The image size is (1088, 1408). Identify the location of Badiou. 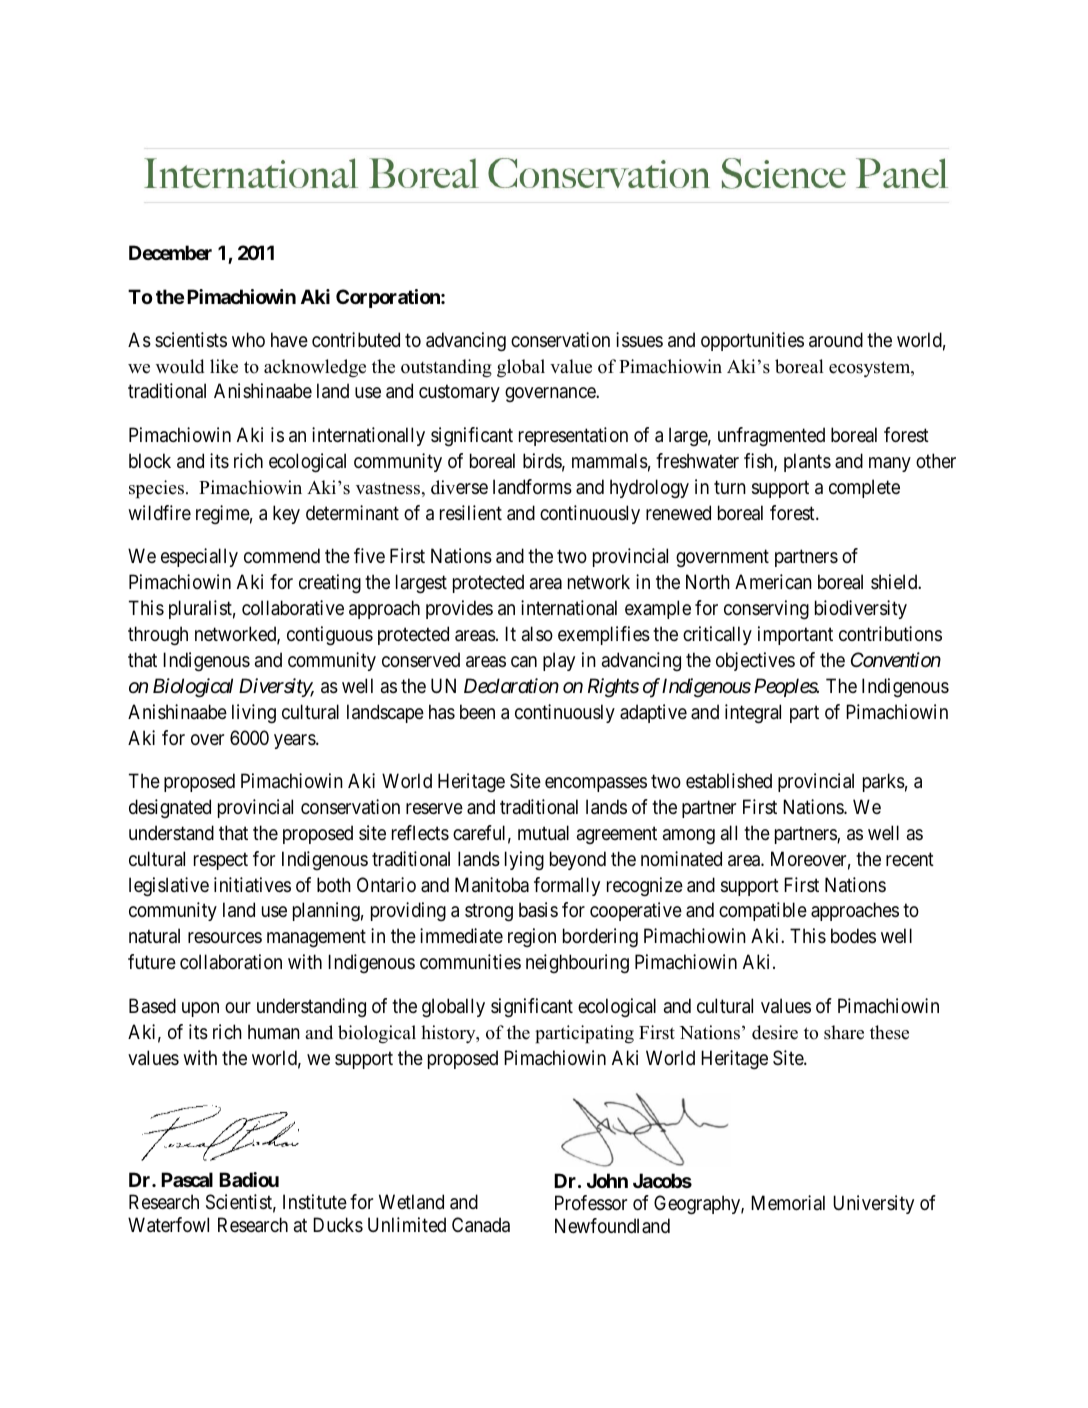
(249, 1179).
